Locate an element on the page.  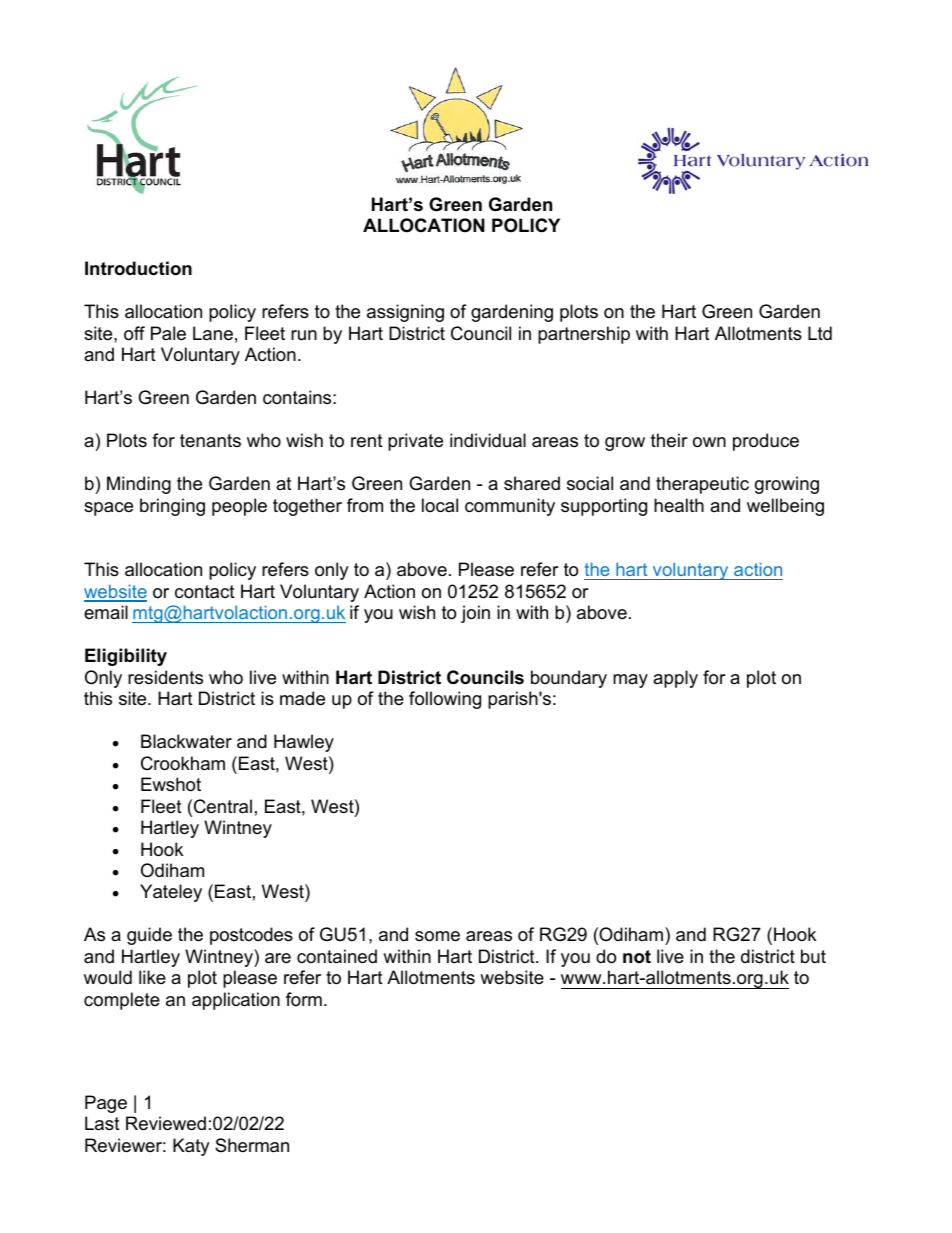
some is located at coordinates (437, 936).
